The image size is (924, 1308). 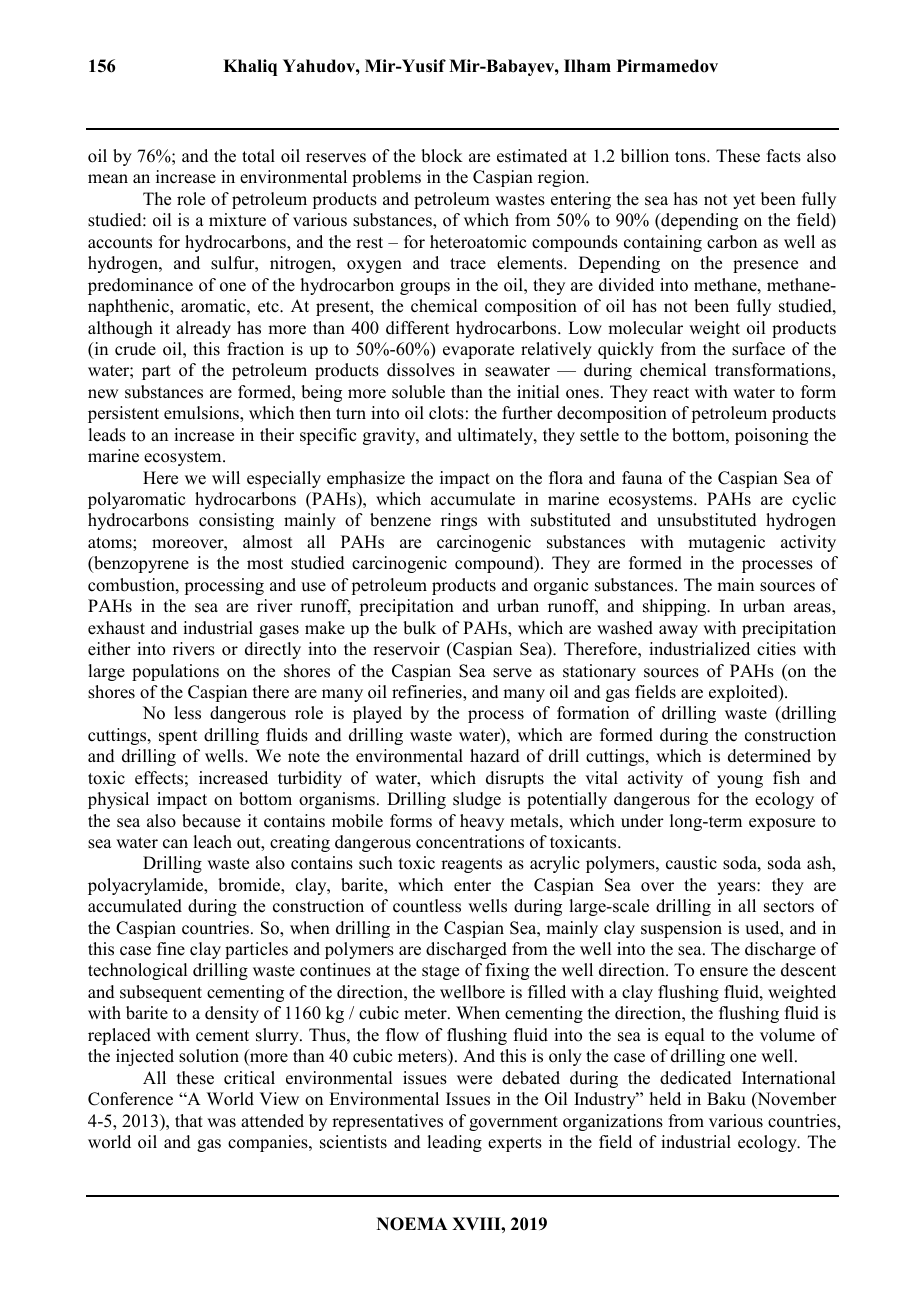 What do you see at coordinates (442, 156) in the document?
I see `block` at bounding box center [442, 156].
